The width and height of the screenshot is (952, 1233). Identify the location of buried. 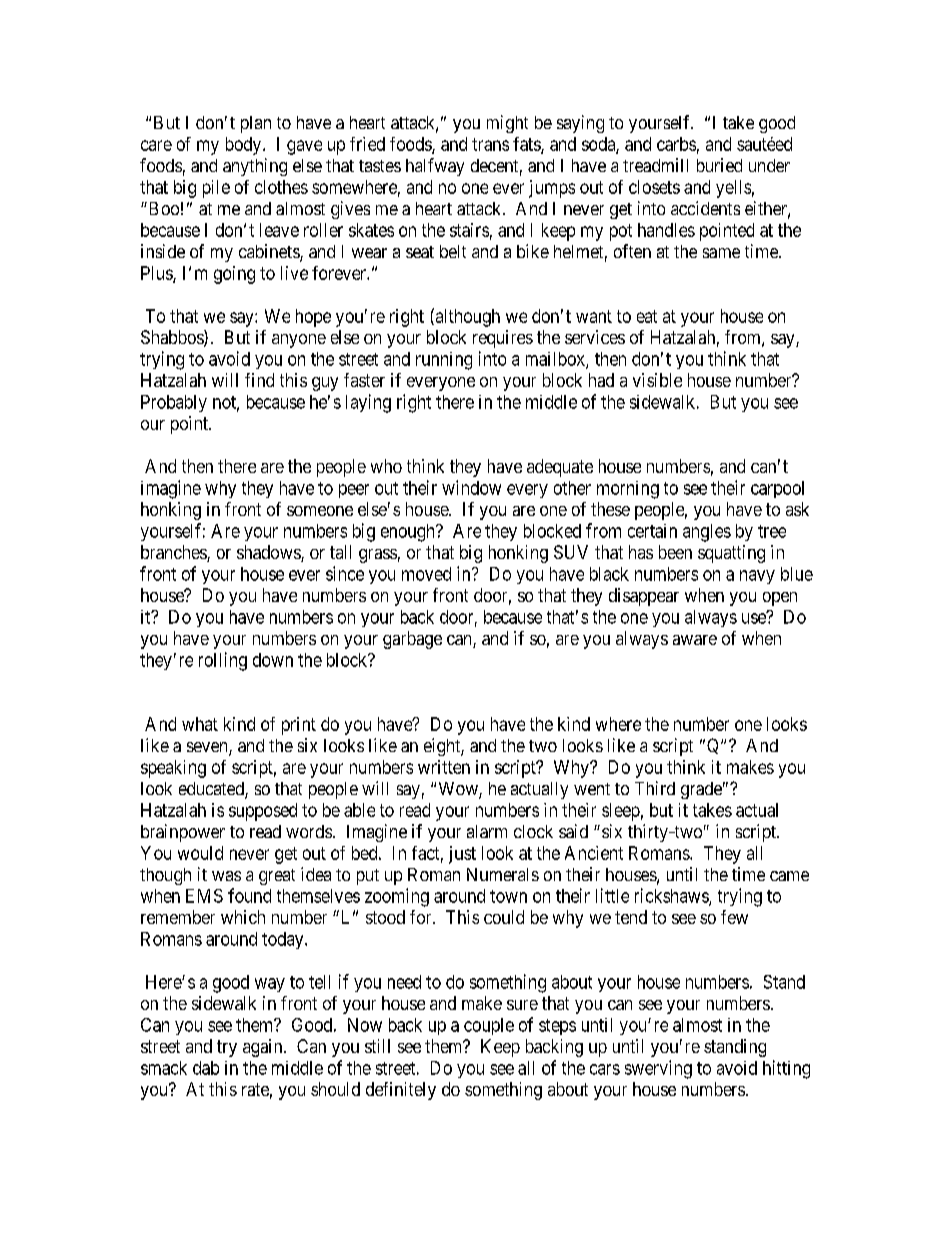
(719, 165).
